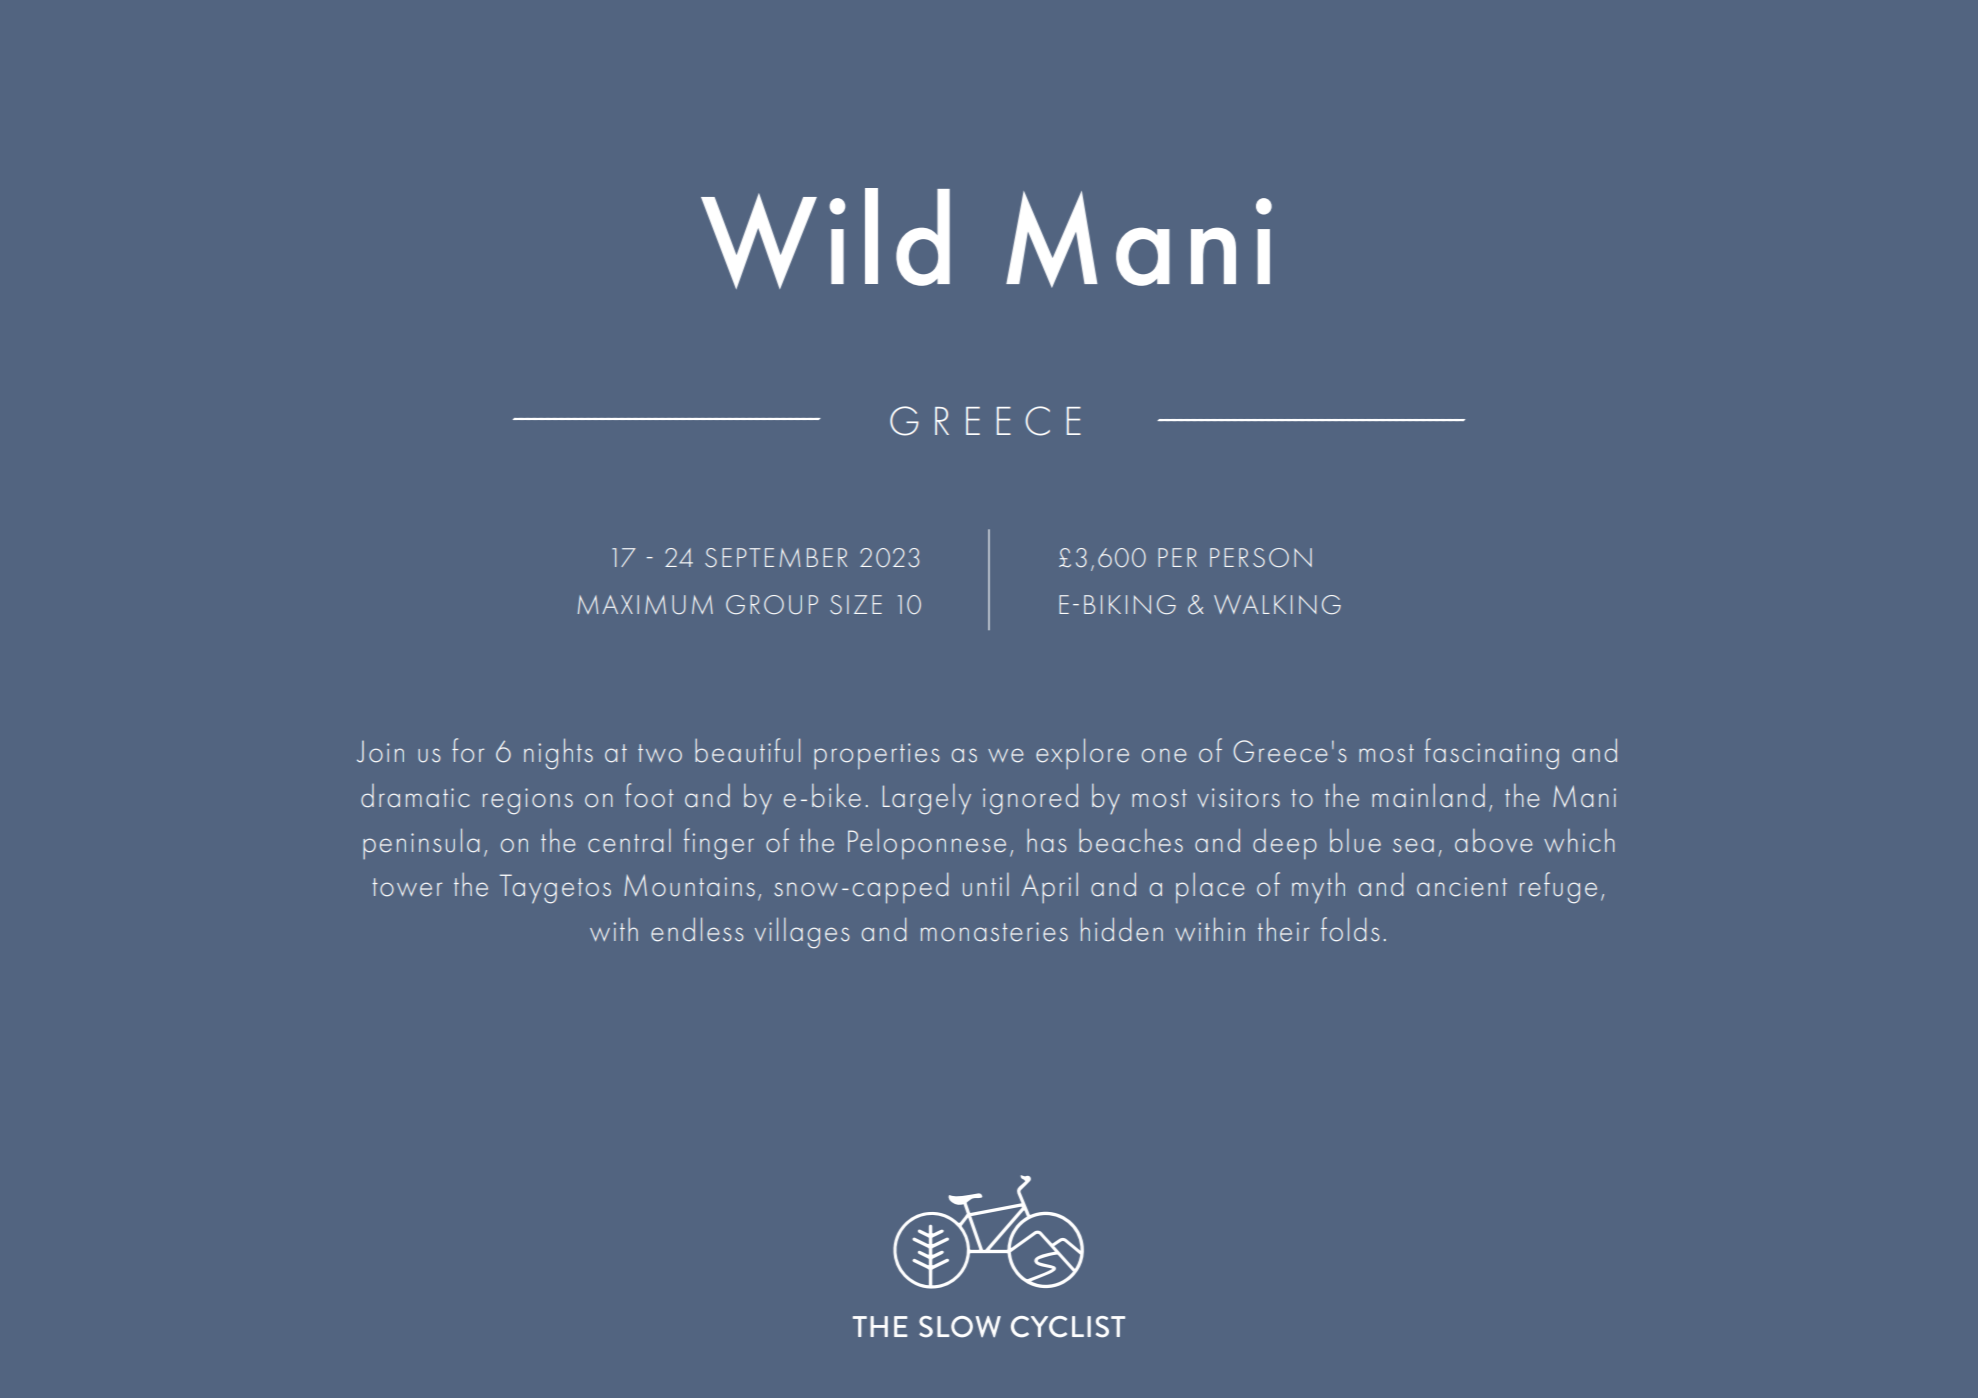 This document has width=1978, height=1398. Describe the element at coordinates (468, 750) in the document. I see `for` at that location.
